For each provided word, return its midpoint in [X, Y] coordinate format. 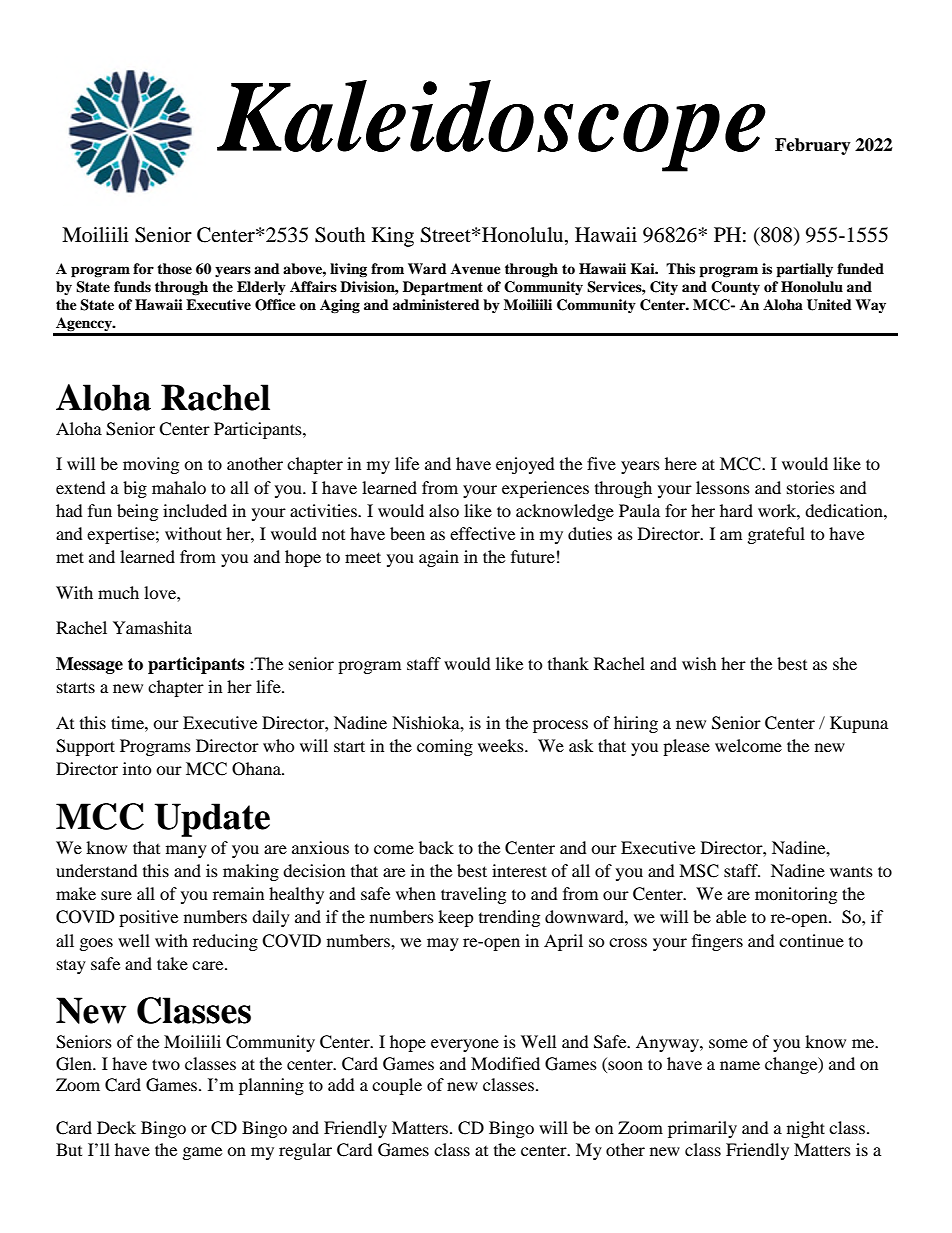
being [137, 512]
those [174, 268]
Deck [116, 1127]
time [128, 722]
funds [132, 286]
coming [445, 747]
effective [482, 533]
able [731, 916]
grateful [776, 535]
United [829, 305]
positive [148, 918]
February [813, 146]
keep [456, 918]
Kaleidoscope [491, 126]
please [686, 747]
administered [436, 304]
